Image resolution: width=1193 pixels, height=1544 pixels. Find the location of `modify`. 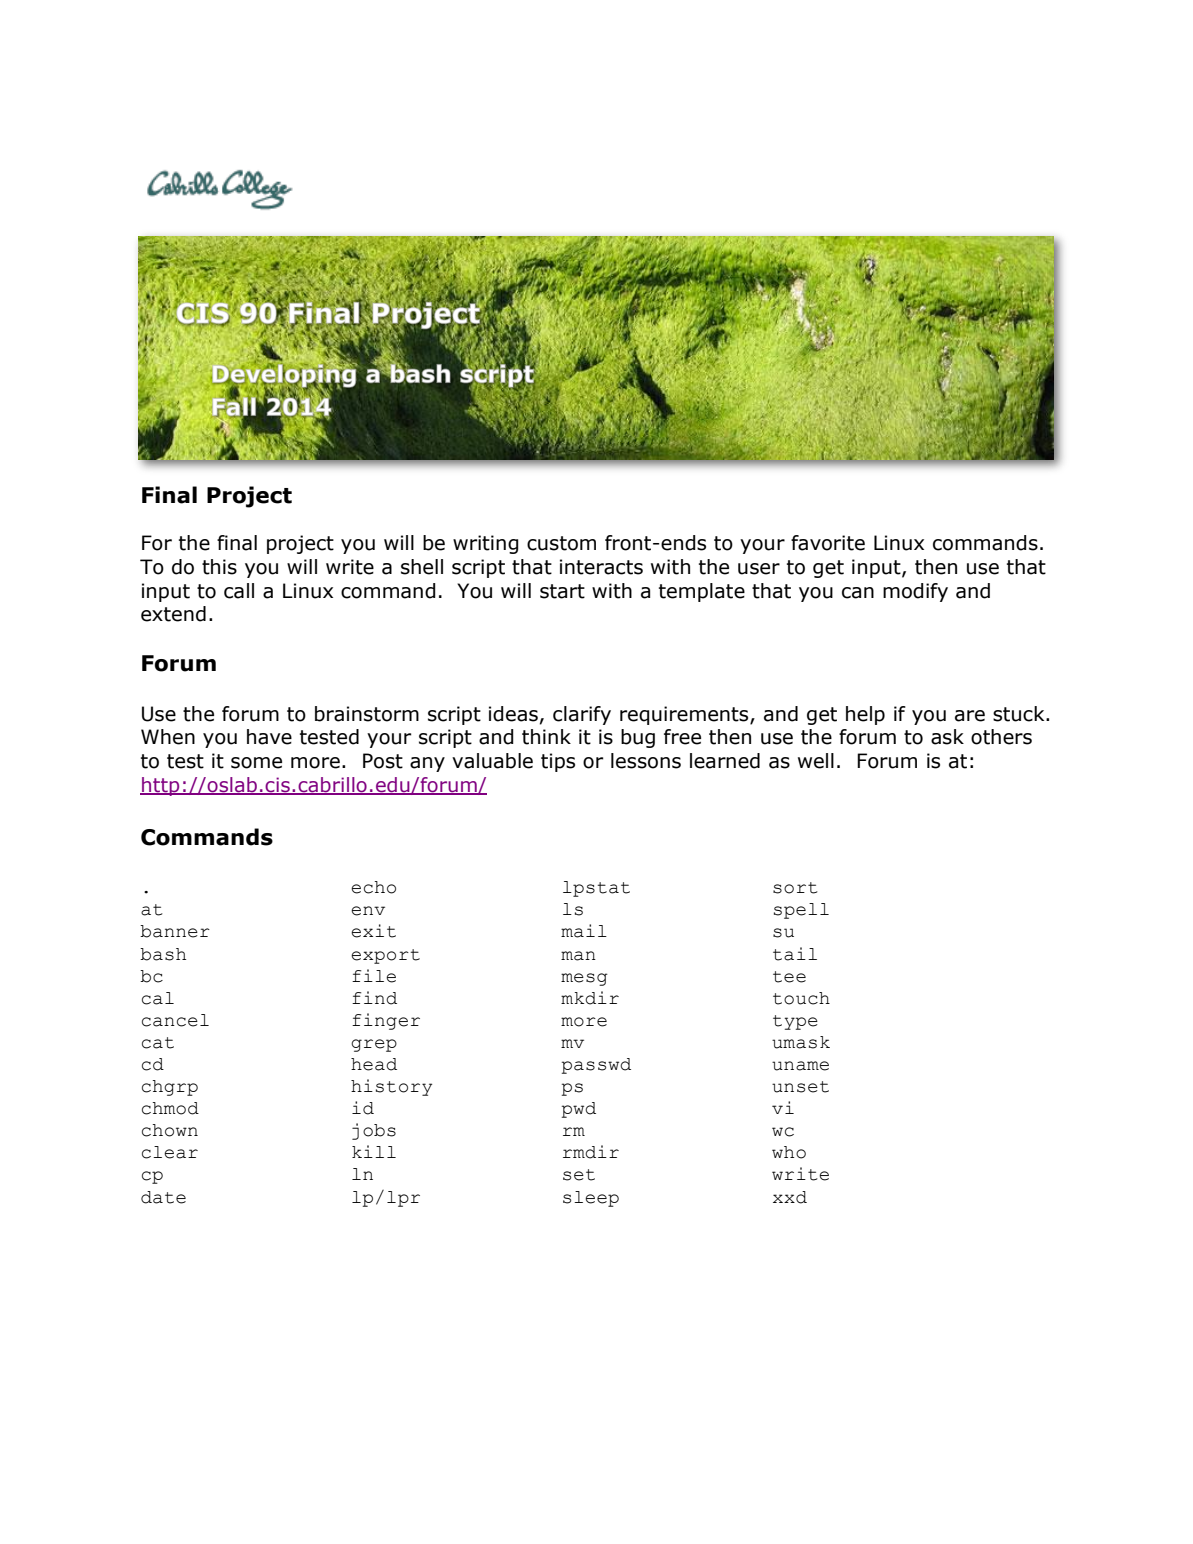

modify is located at coordinates (915, 592).
